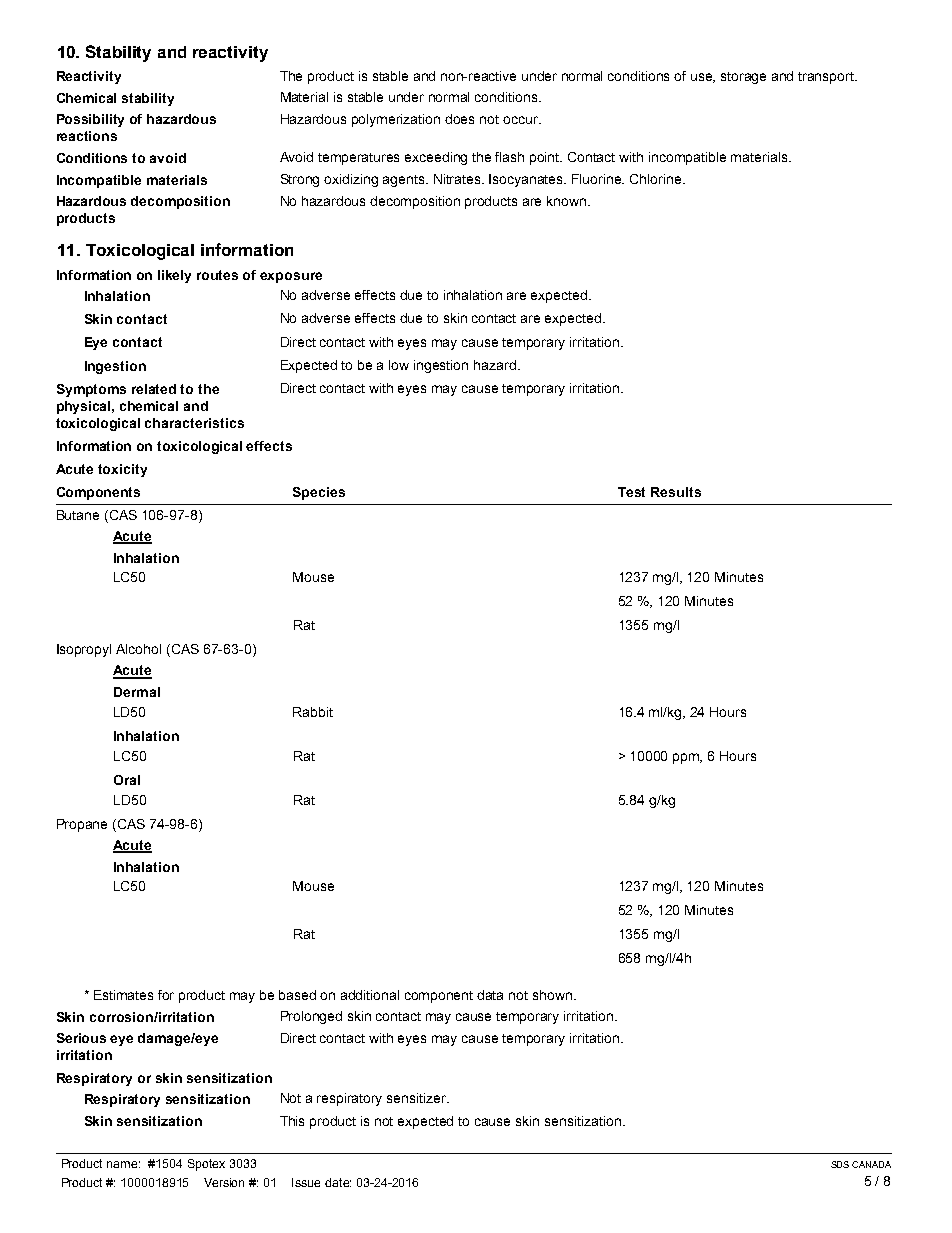 This screenshot has height=1233, width=952. What do you see at coordinates (676, 492) in the screenshot?
I see `Results` at bounding box center [676, 492].
